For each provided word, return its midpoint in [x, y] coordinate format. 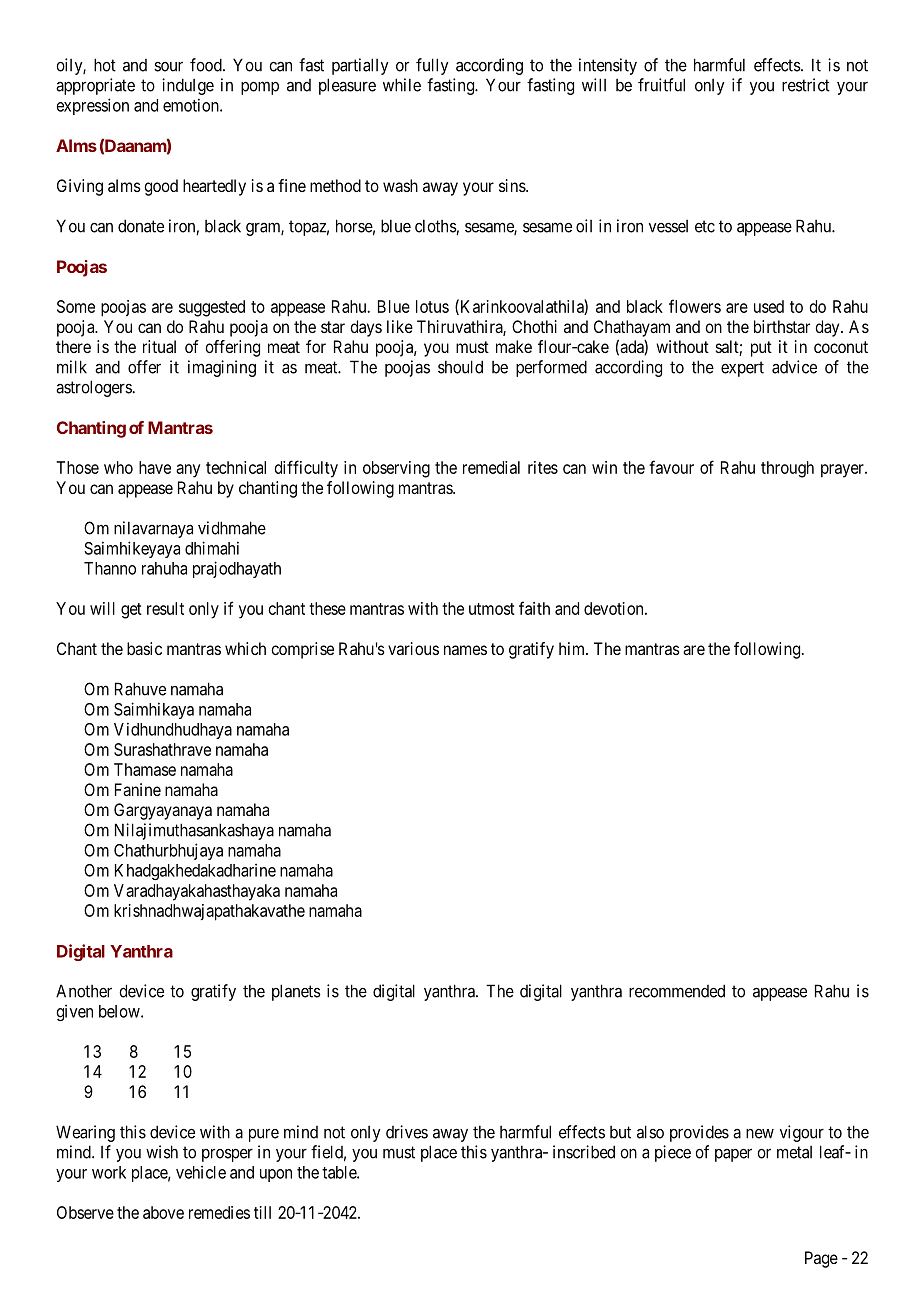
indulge [188, 86]
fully [432, 66]
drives [407, 1132]
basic [144, 648]
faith [534, 608]
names [465, 650]
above [163, 1212]
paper [733, 1155]
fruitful [661, 85]
